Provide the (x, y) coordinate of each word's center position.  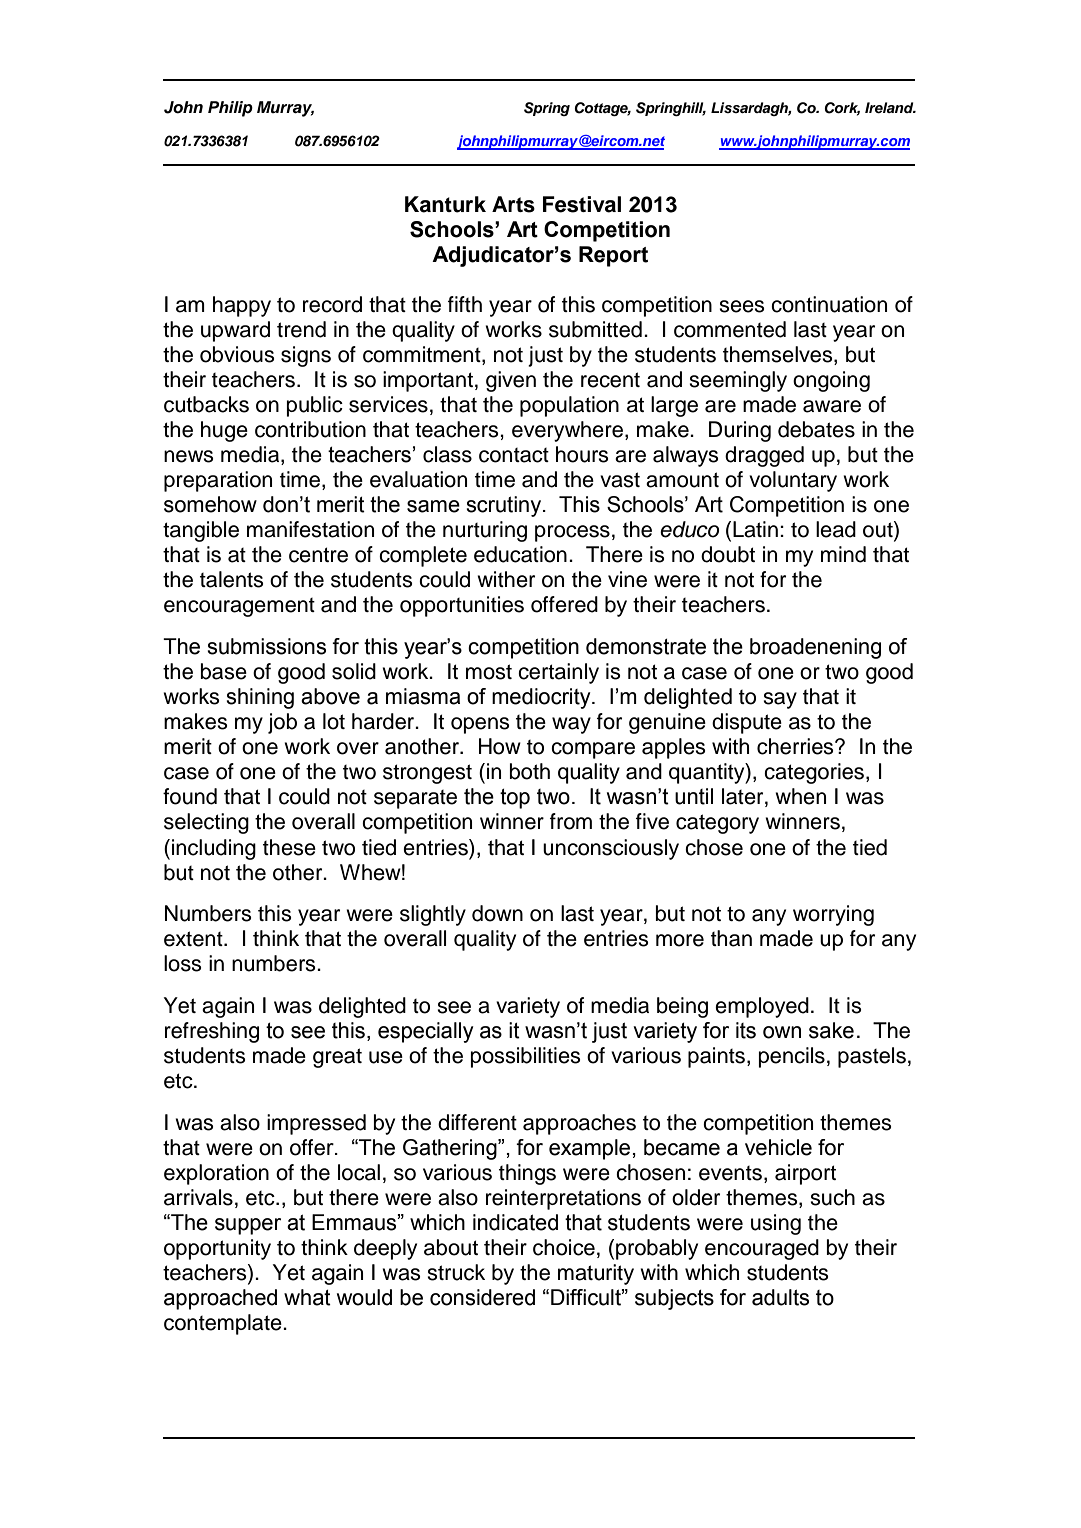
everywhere (567, 431)
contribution (310, 429)
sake (831, 1030)
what (307, 1297)
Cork (842, 108)
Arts (513, 204)
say (780, 700)
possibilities (526, 1057)
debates (816, 429)
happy (242, 306)
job (282, 723)
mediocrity (542, 698)
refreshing (212, 1032)
